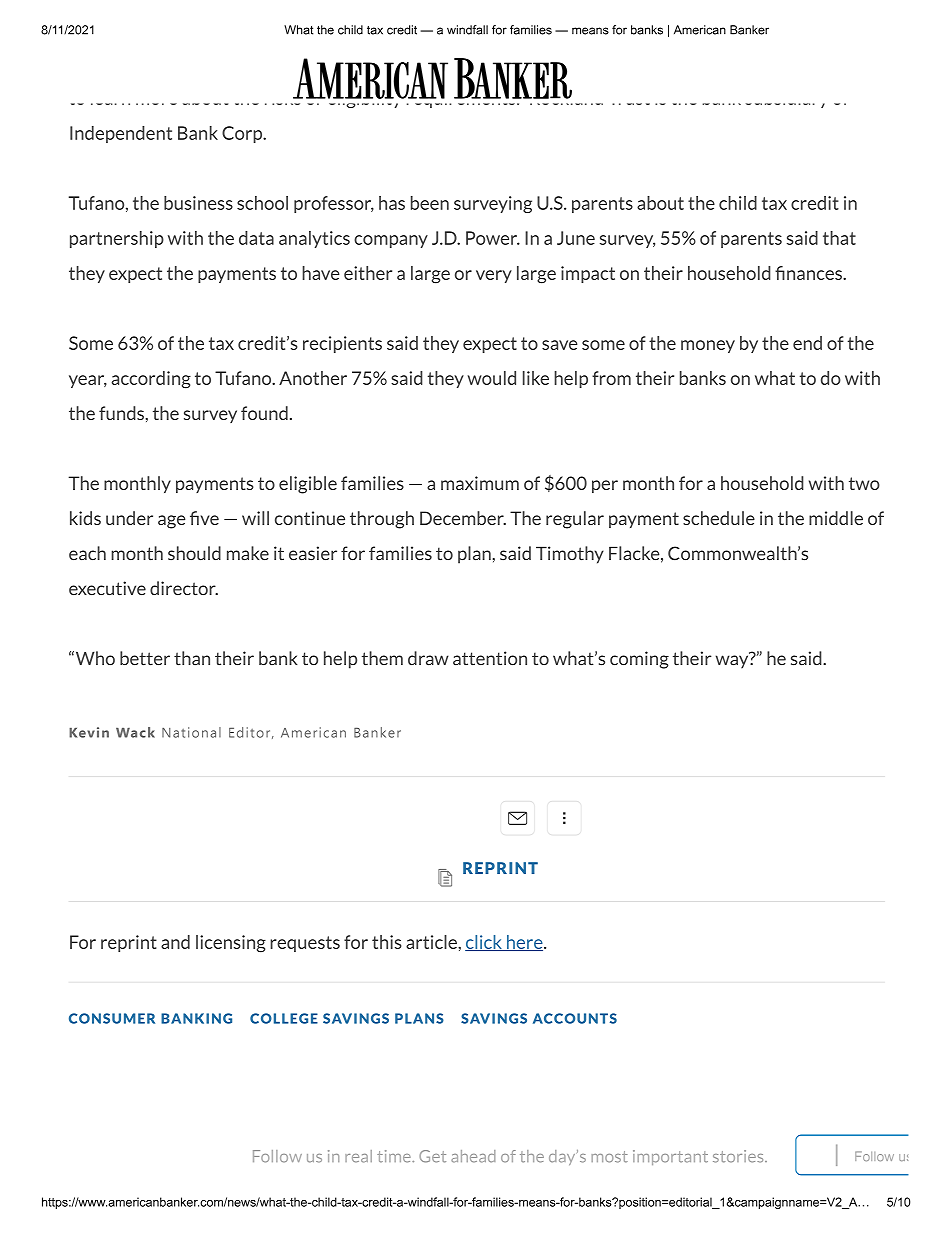  Describe the element at coordinates (192, 658) in the screenshot. I see `than` at that location.
